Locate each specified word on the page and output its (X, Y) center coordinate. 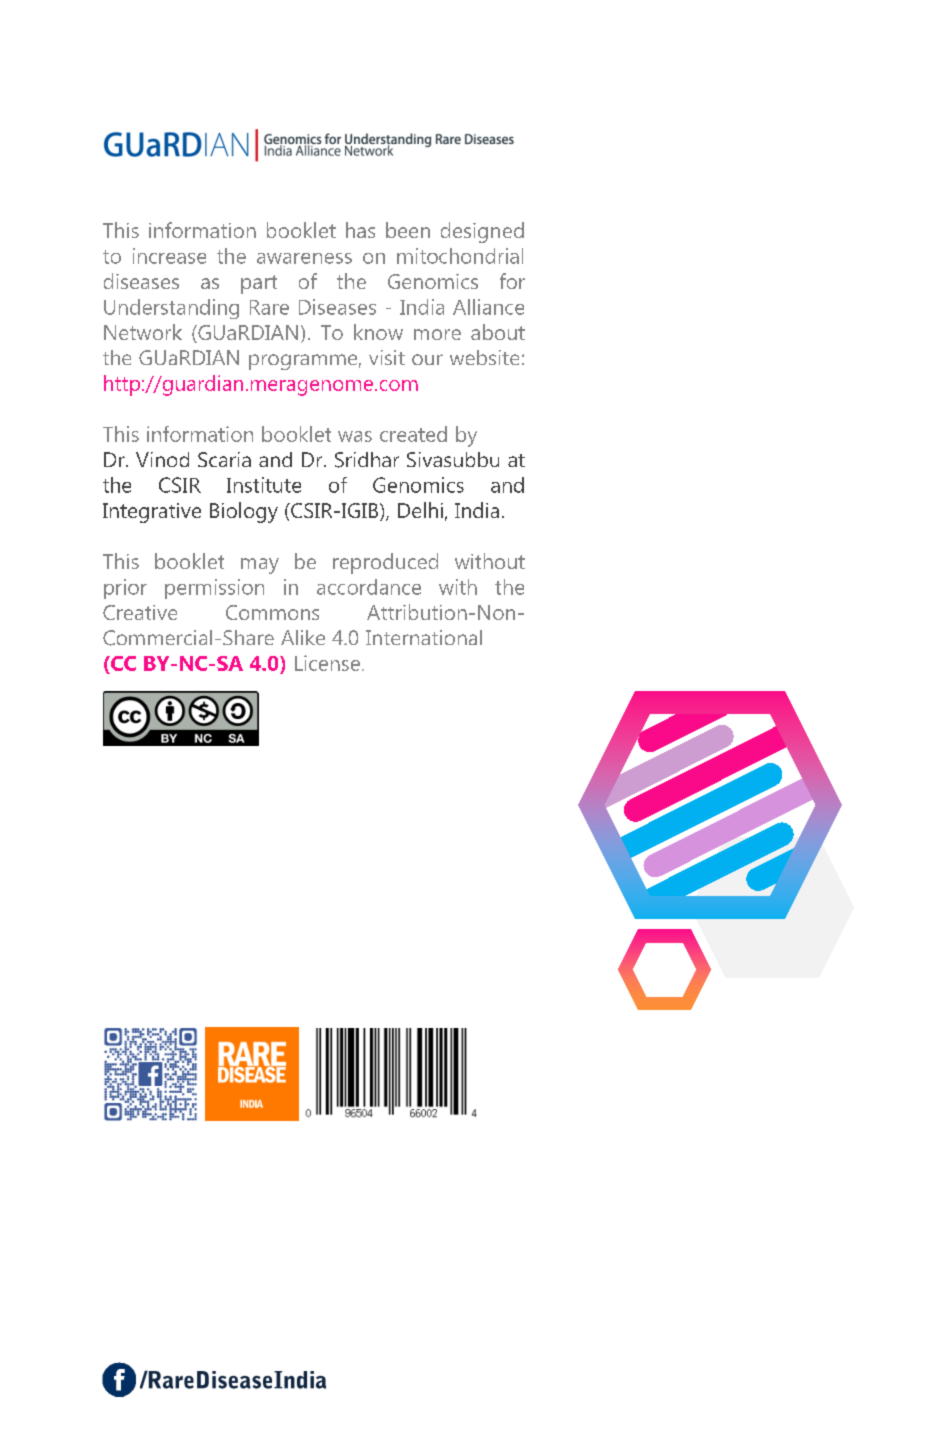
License (329, 663)
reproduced (385, 563)
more (437, 334)
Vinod (162, 459)
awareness (304, 258)
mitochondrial (460, 256)
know (378, 332)
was (355, 436)
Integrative (152, 513)
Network (143, 332)
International (424, 637)
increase (169, 256)
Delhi (420, 510)
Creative (140, 612)
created (413, 434)
